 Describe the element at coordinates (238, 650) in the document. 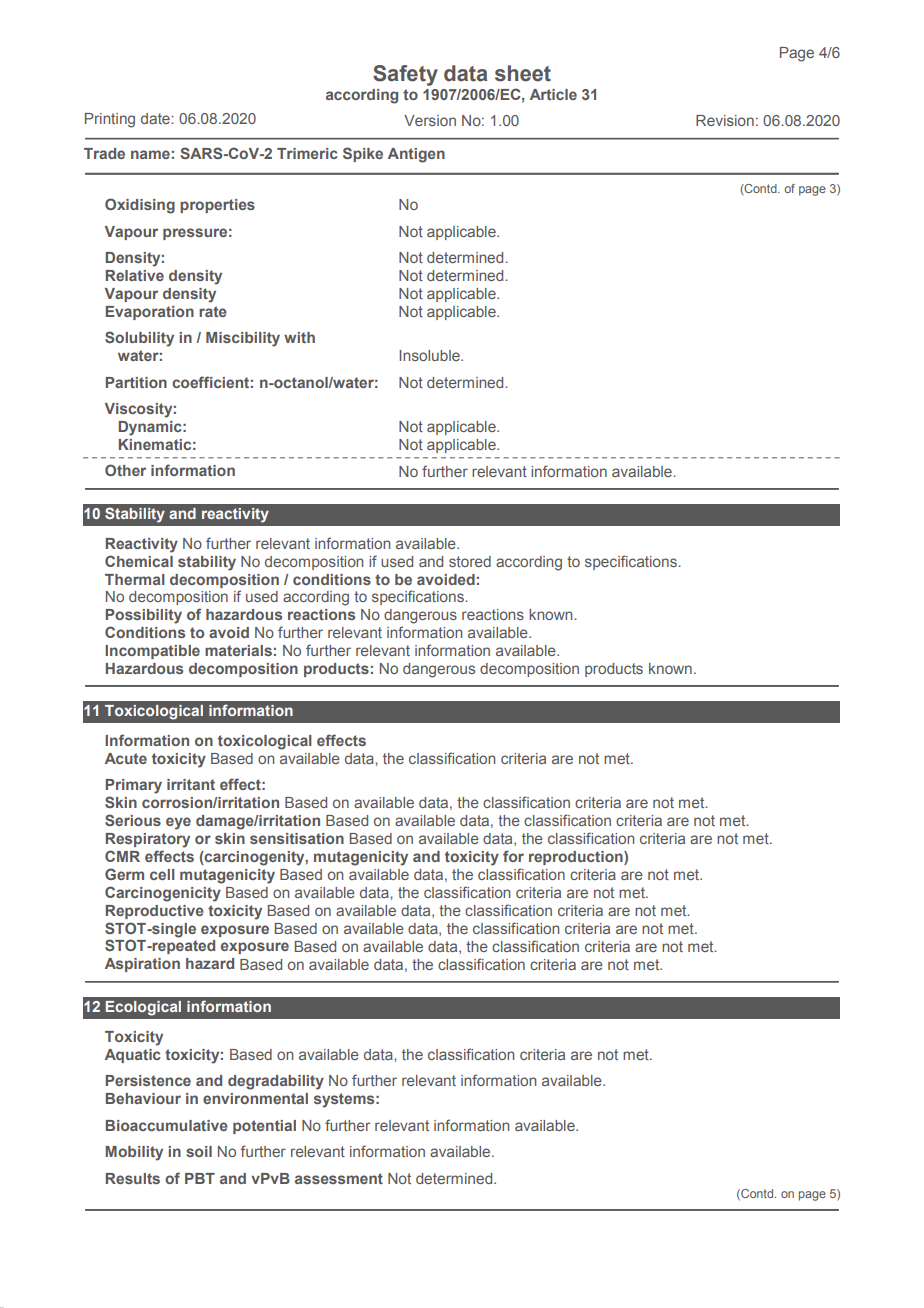

I see `materials` at that location.
